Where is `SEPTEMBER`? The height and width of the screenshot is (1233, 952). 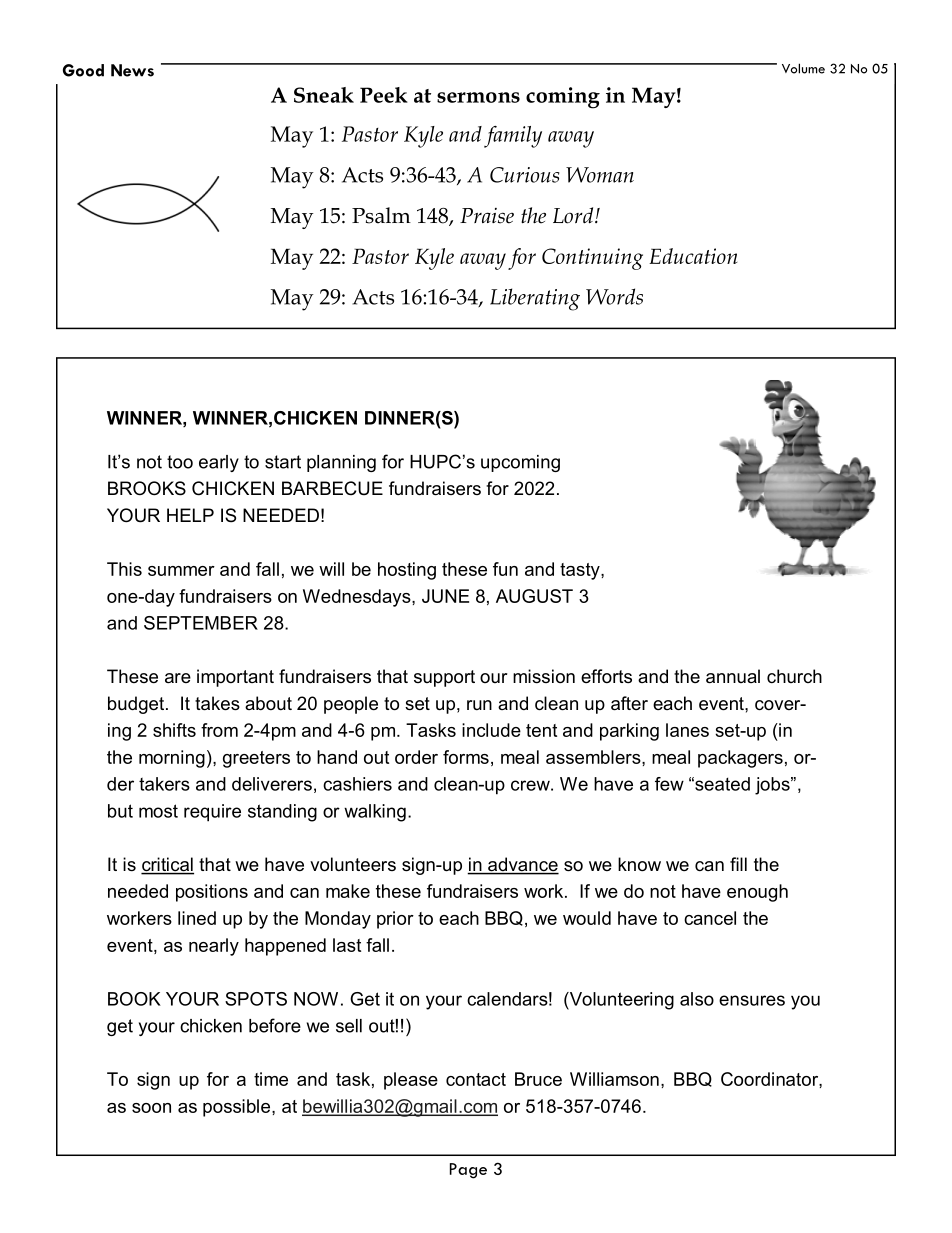
SEPTEMBER is located at coordinates (201, 623).
